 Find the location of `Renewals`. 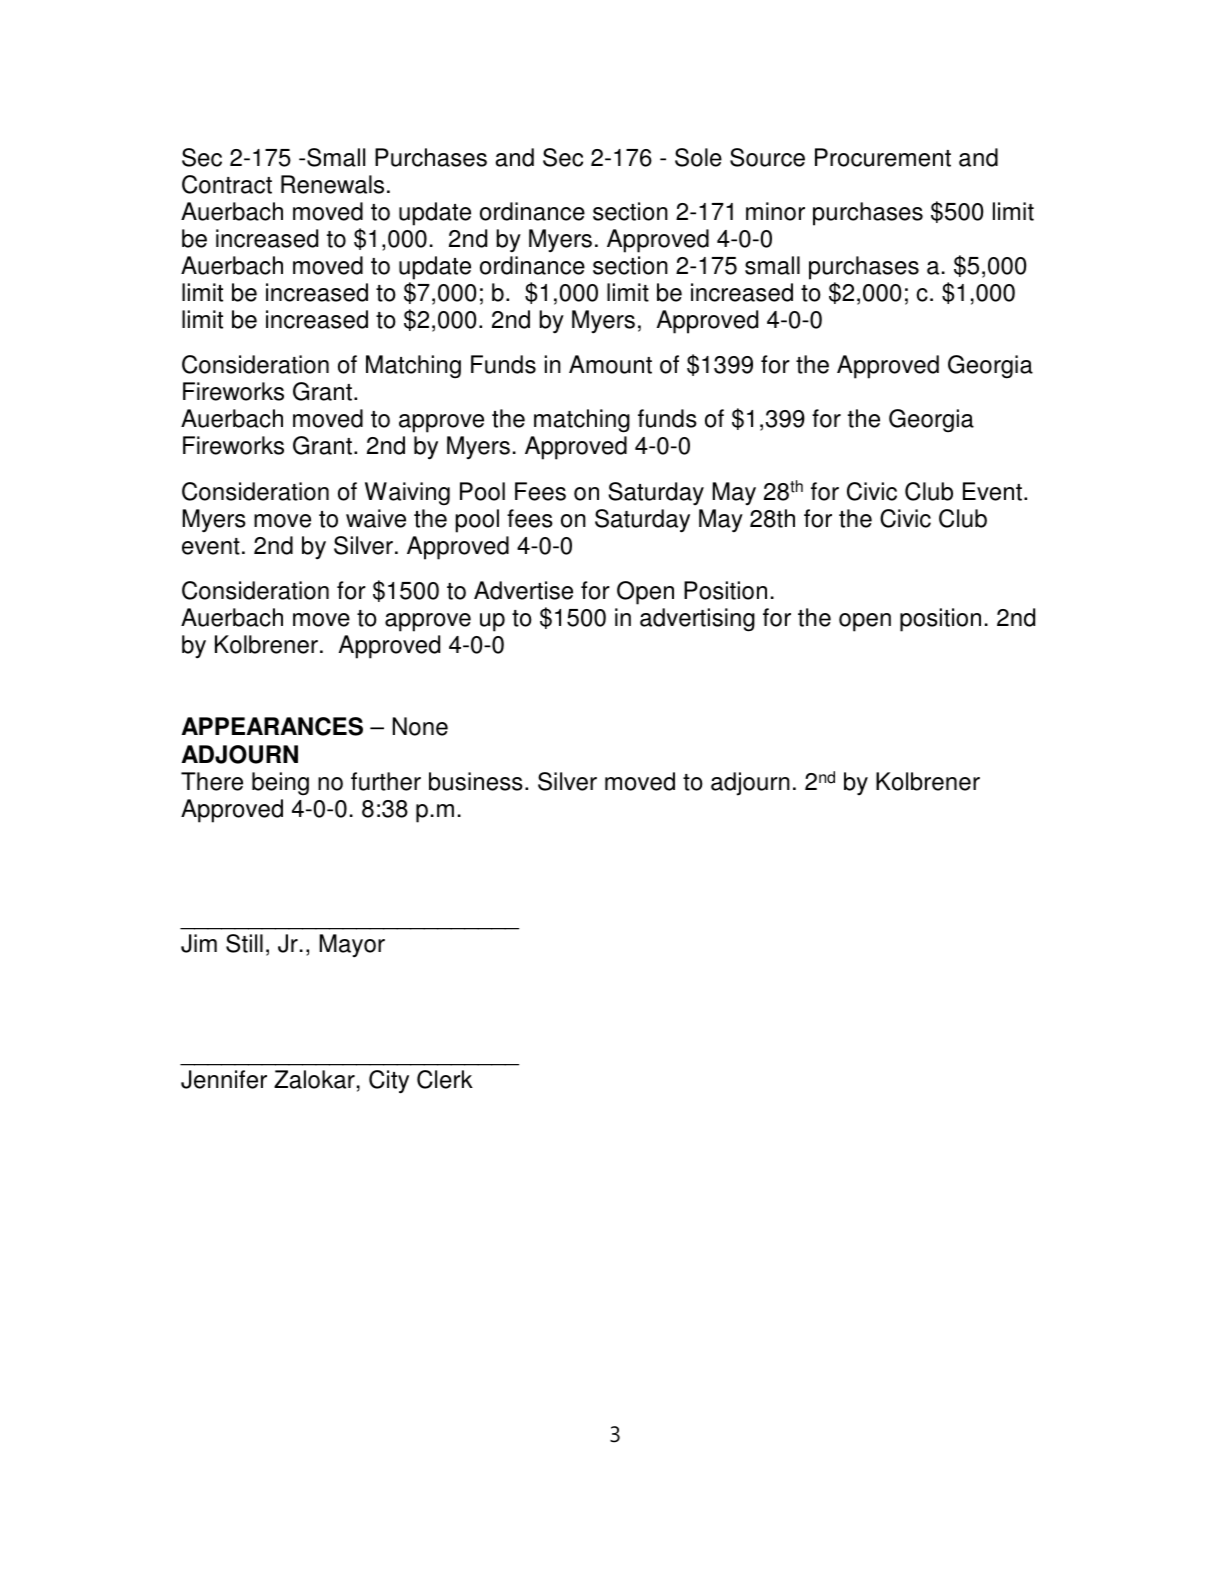

Renewals is located at coordinates (332, 184).
